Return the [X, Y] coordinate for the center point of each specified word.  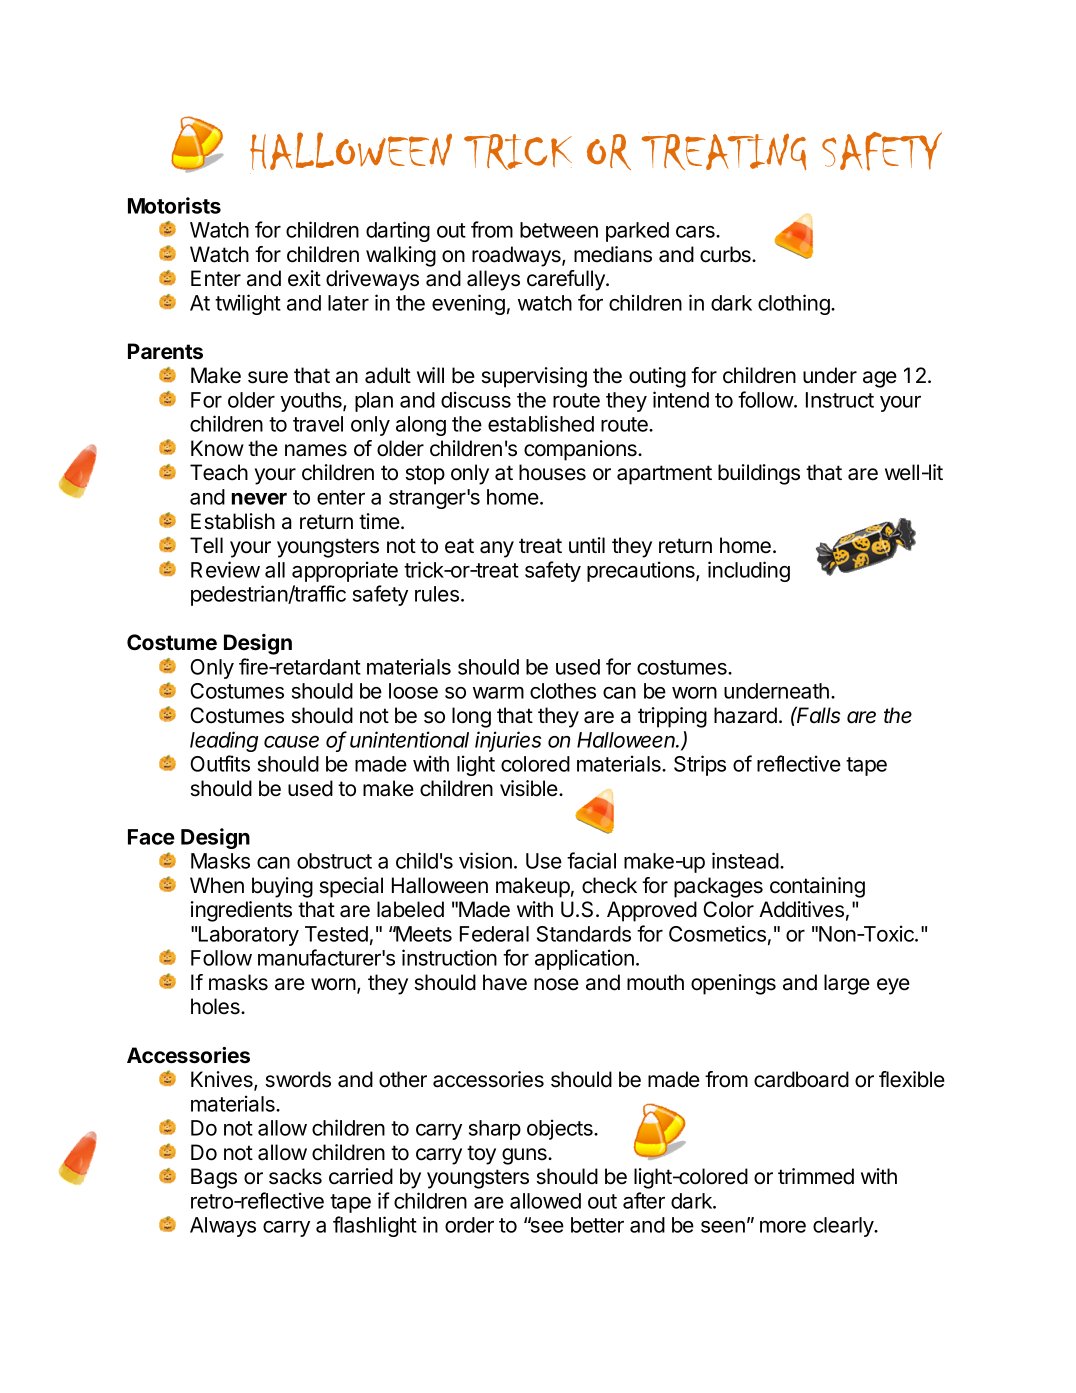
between [559, 230]
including [749, 571]
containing [817, 887]
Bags [214, 1178]
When [217, 885]
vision [485, 860]
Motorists [174, 205]
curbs [726, 254]
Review [225, 569]
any [497, 549]
